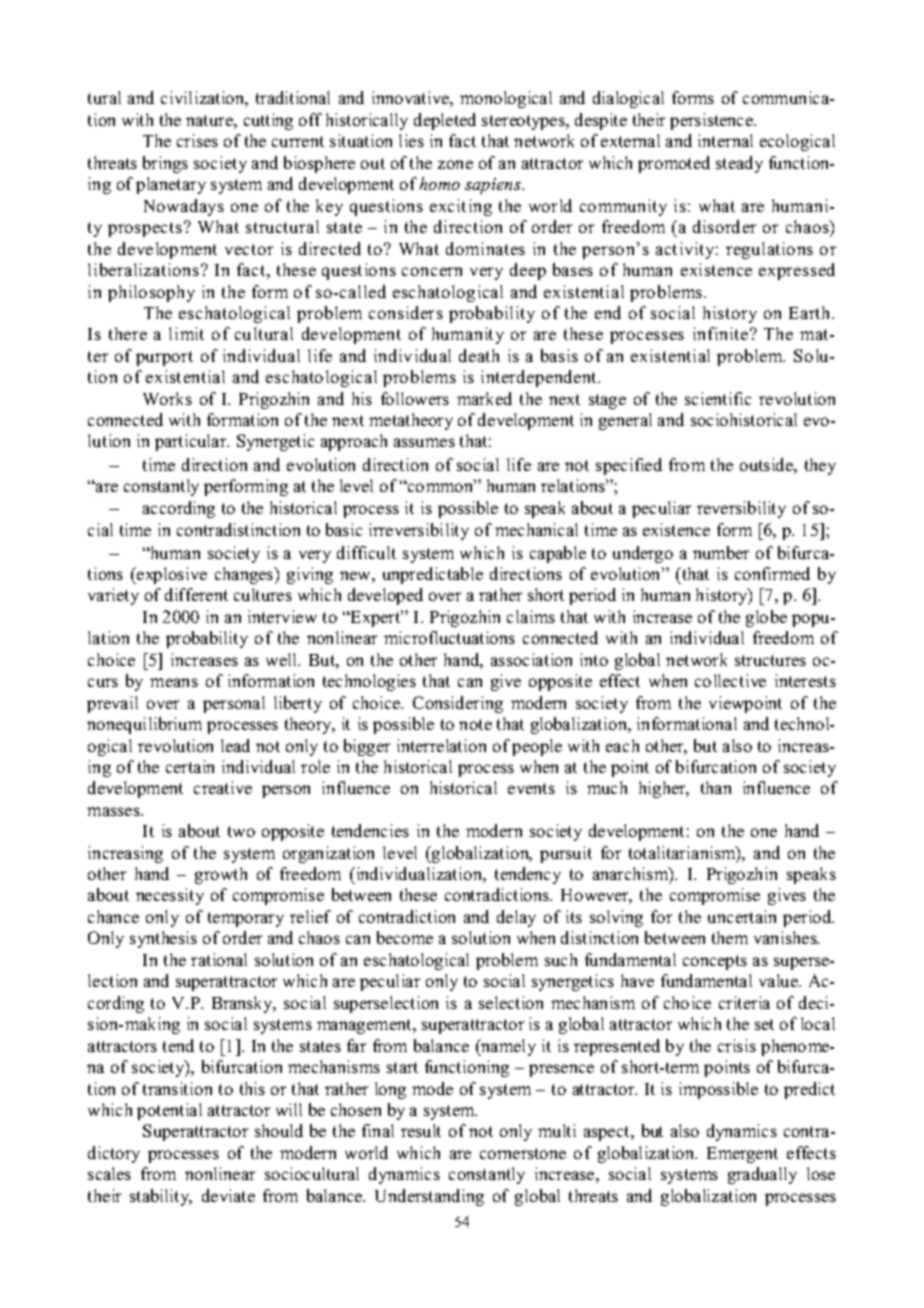 The height and width of the image is (1308, 924). Describe the element at coordinates (197, 140) in the image. I see `crises` at that location.
